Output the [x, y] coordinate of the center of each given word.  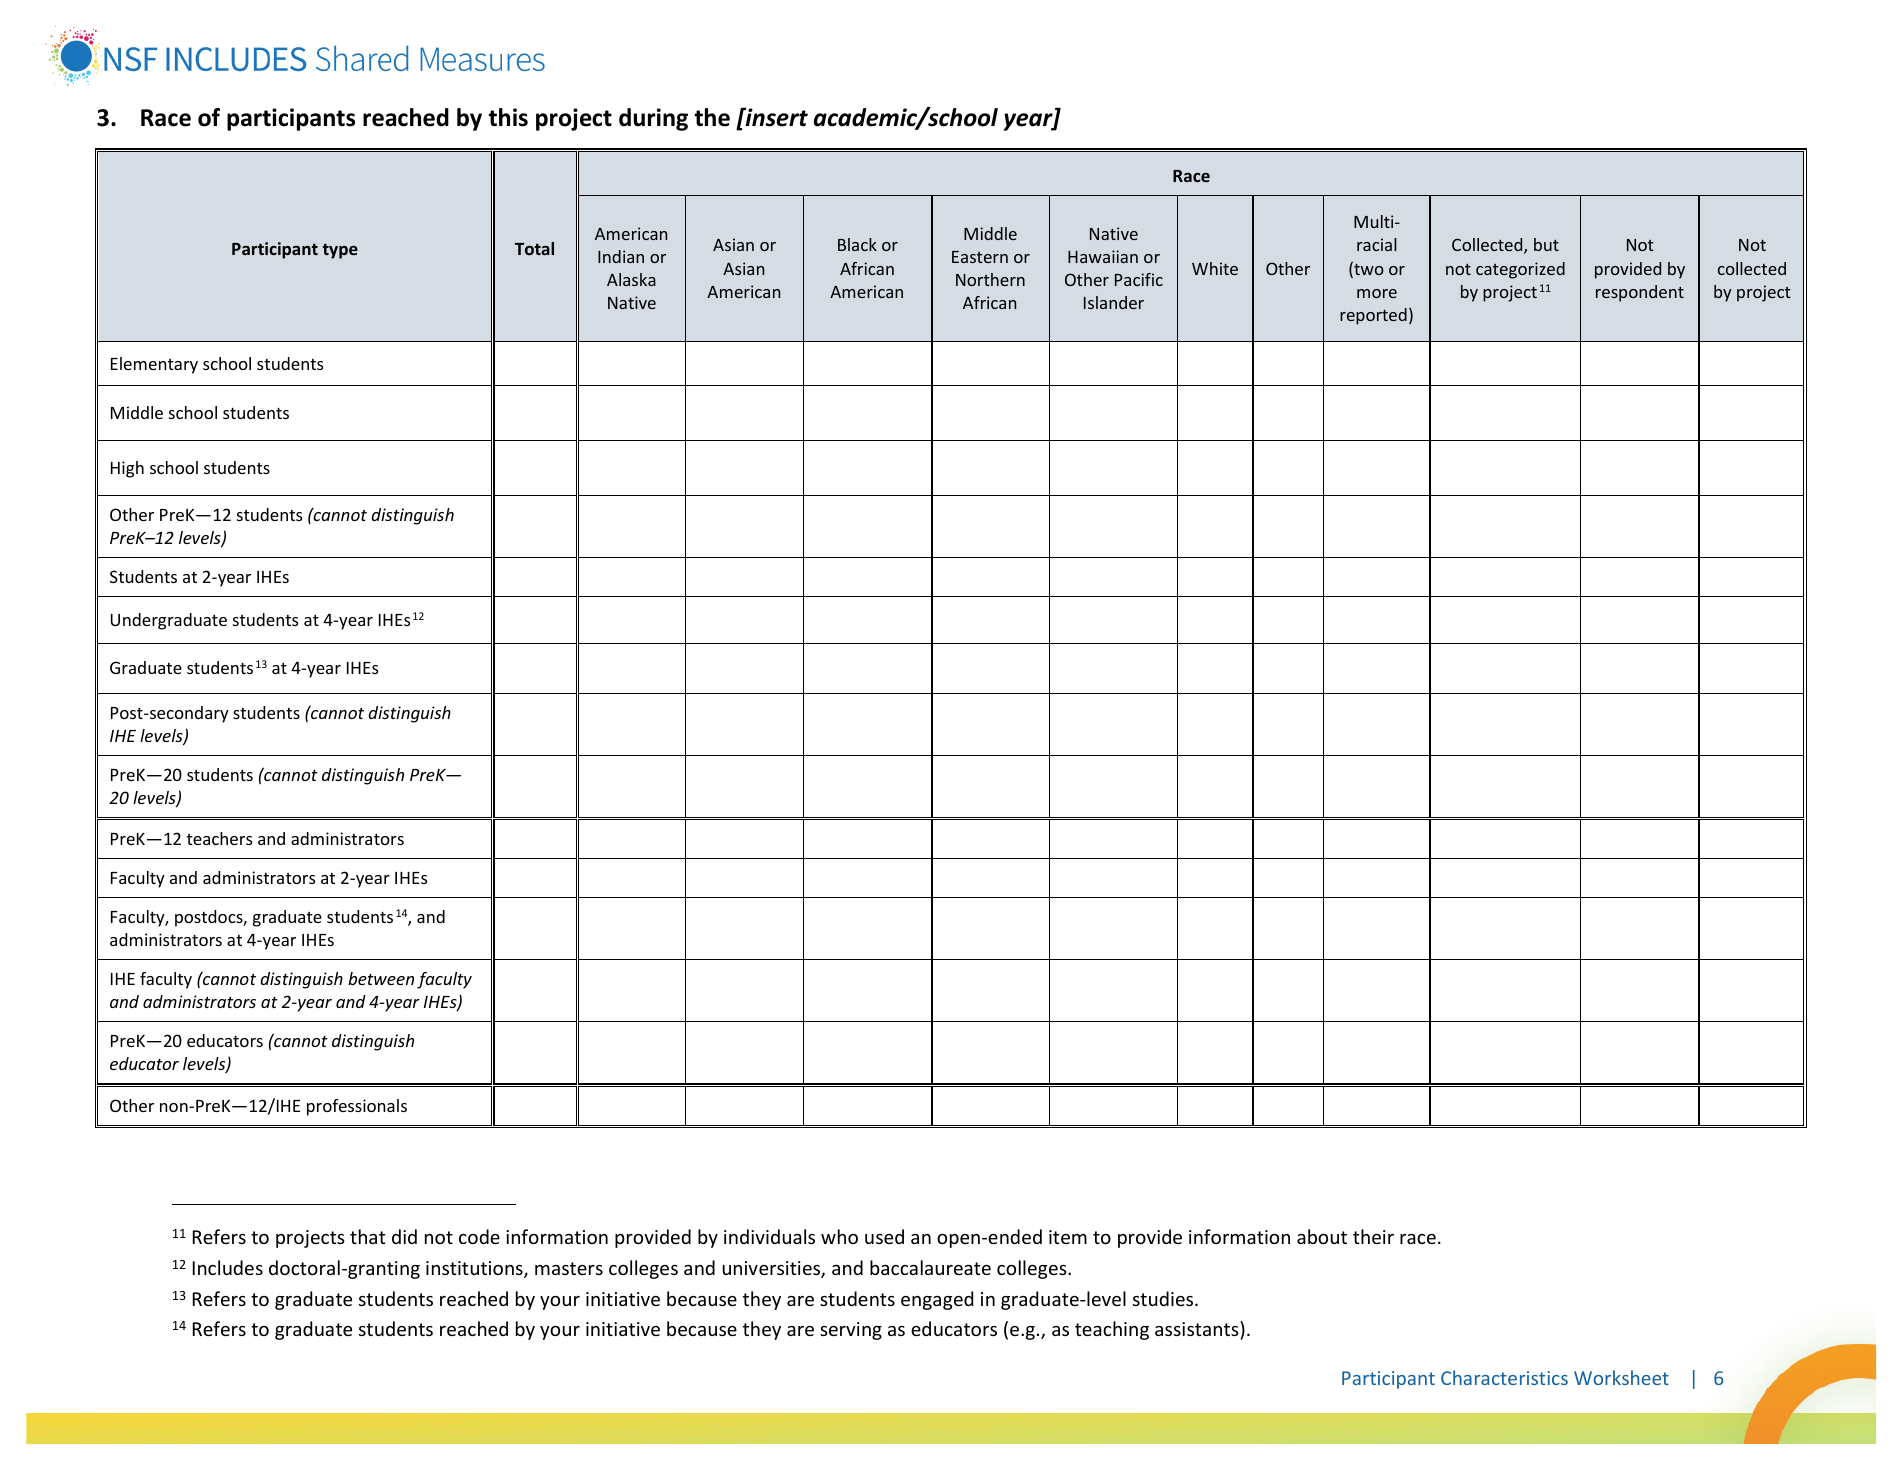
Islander [1114, 302]
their [1373, 1236]
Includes [228, 1267]
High [127, 469]
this [508, 117]
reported [1373, 316]
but [1546, 244]
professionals [357, 1107]
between [381, 978]
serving [851, 1331]
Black [857, 244]
